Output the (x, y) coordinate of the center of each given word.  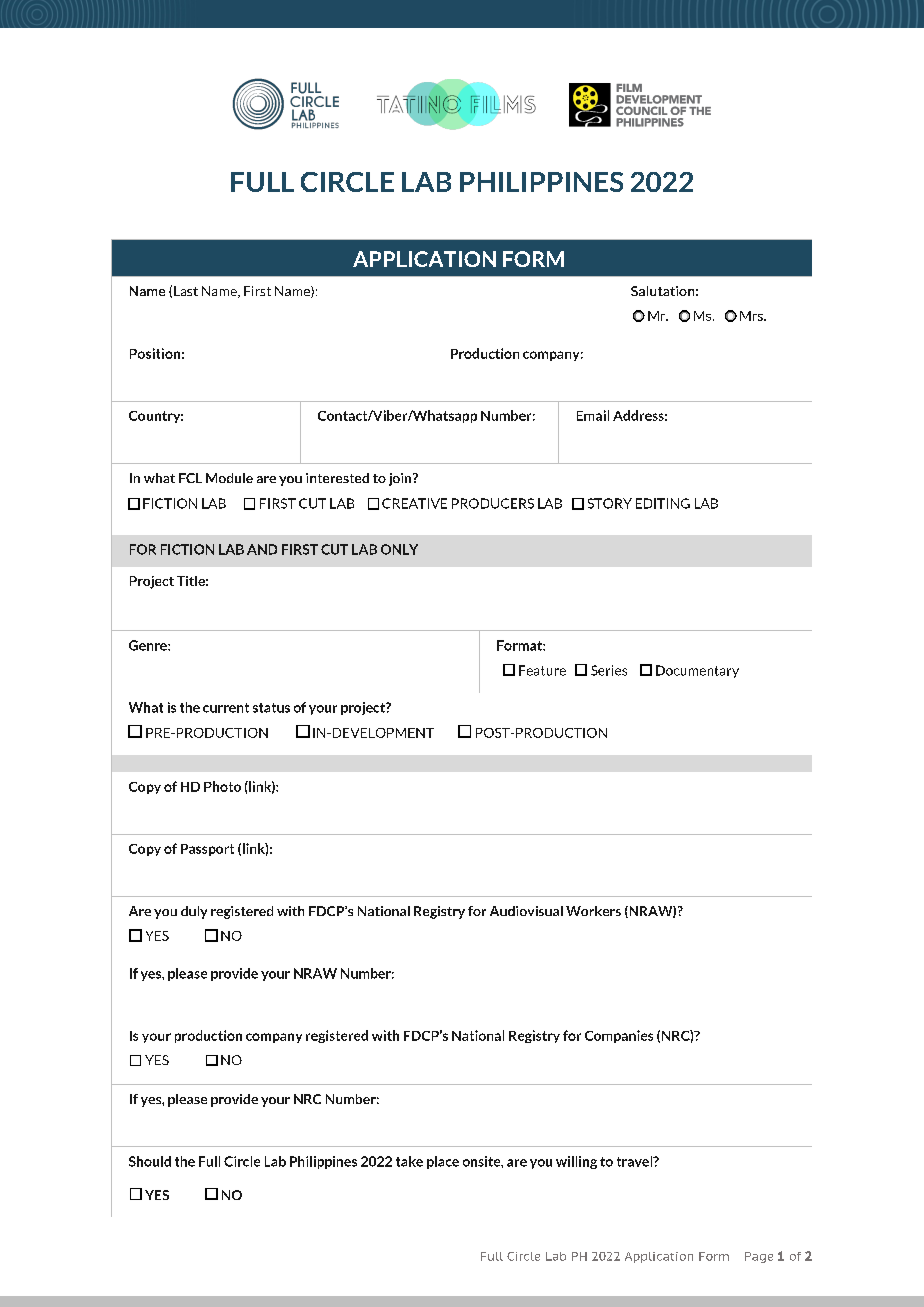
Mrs (752, 316)
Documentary (697, 671)
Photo (222, 786)
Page (759, 1257)
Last (186, 291)
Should (150, 1161)
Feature (542, 670)
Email (593, 415)
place (443, 1162)
